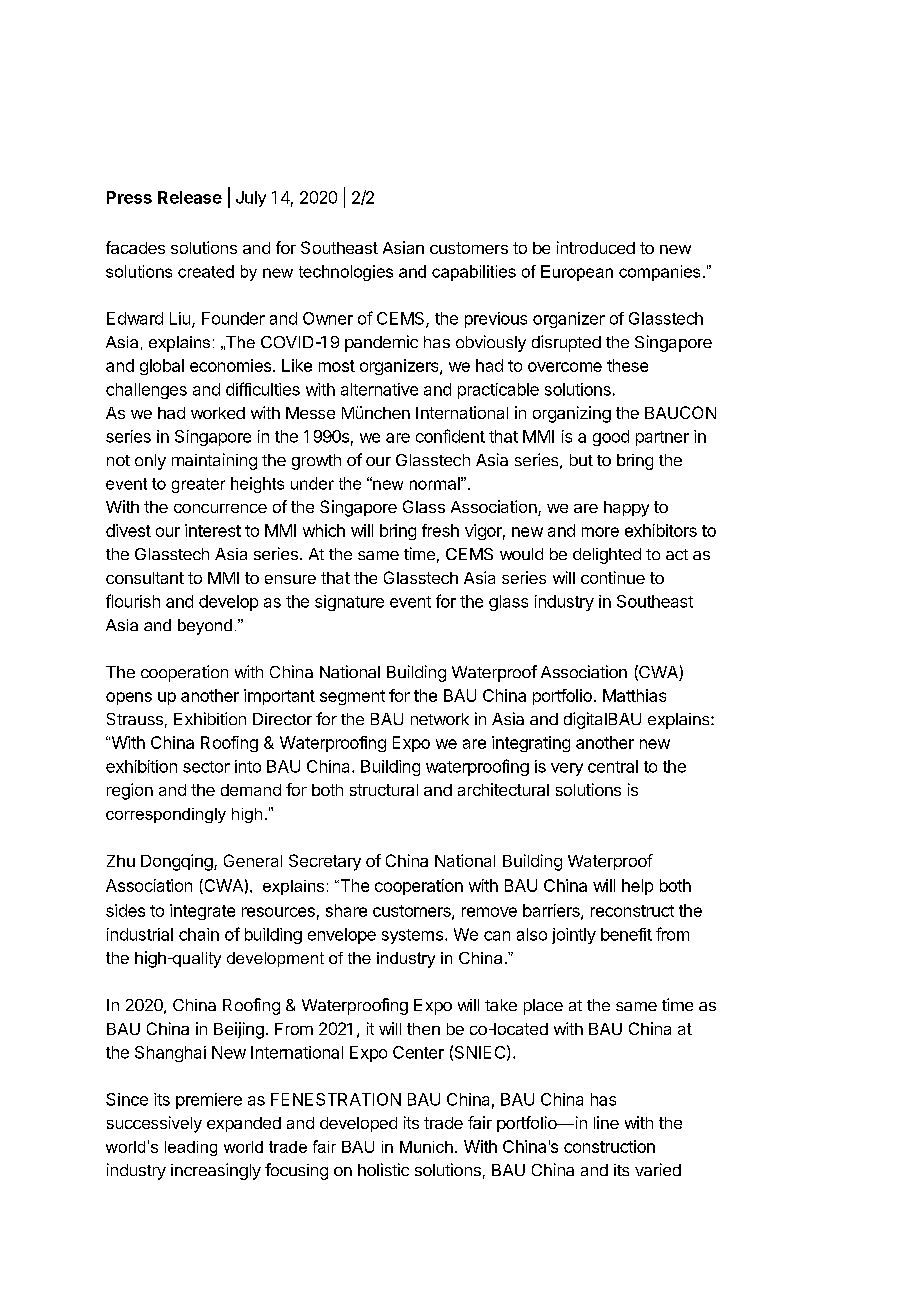 The height and width of the image is (1307, 924). I want to click on Matthias, so click(634, 695).
